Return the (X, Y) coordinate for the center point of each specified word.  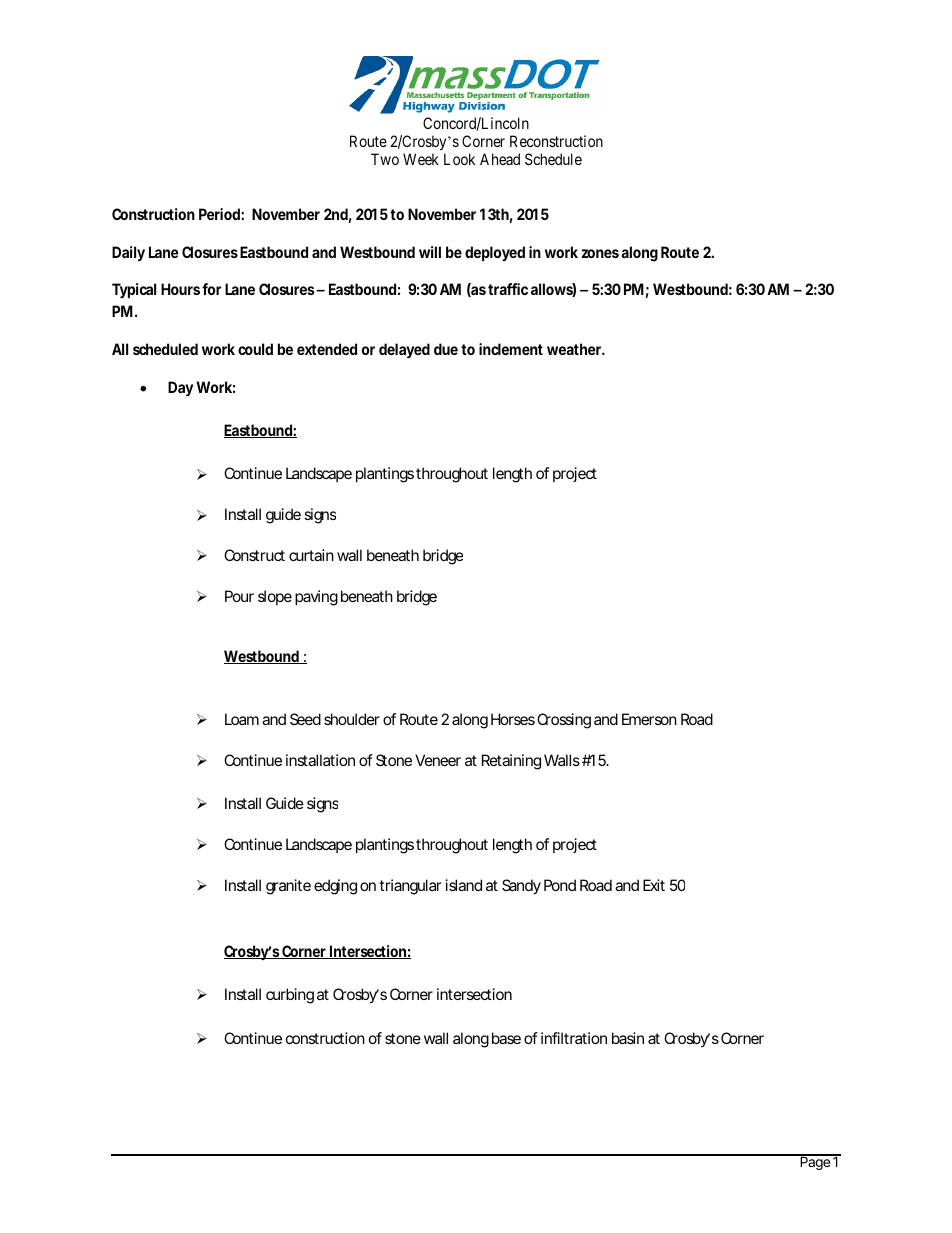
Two (385, 159)
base (506, 1038)
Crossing (564, 721)
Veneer (438, 760)
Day (180, 389)
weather (575, 349)
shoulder (352, 719)
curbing (290, 996)
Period (219, 214)
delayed (404, 351)
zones (600, 253)
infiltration (574, 1038)
